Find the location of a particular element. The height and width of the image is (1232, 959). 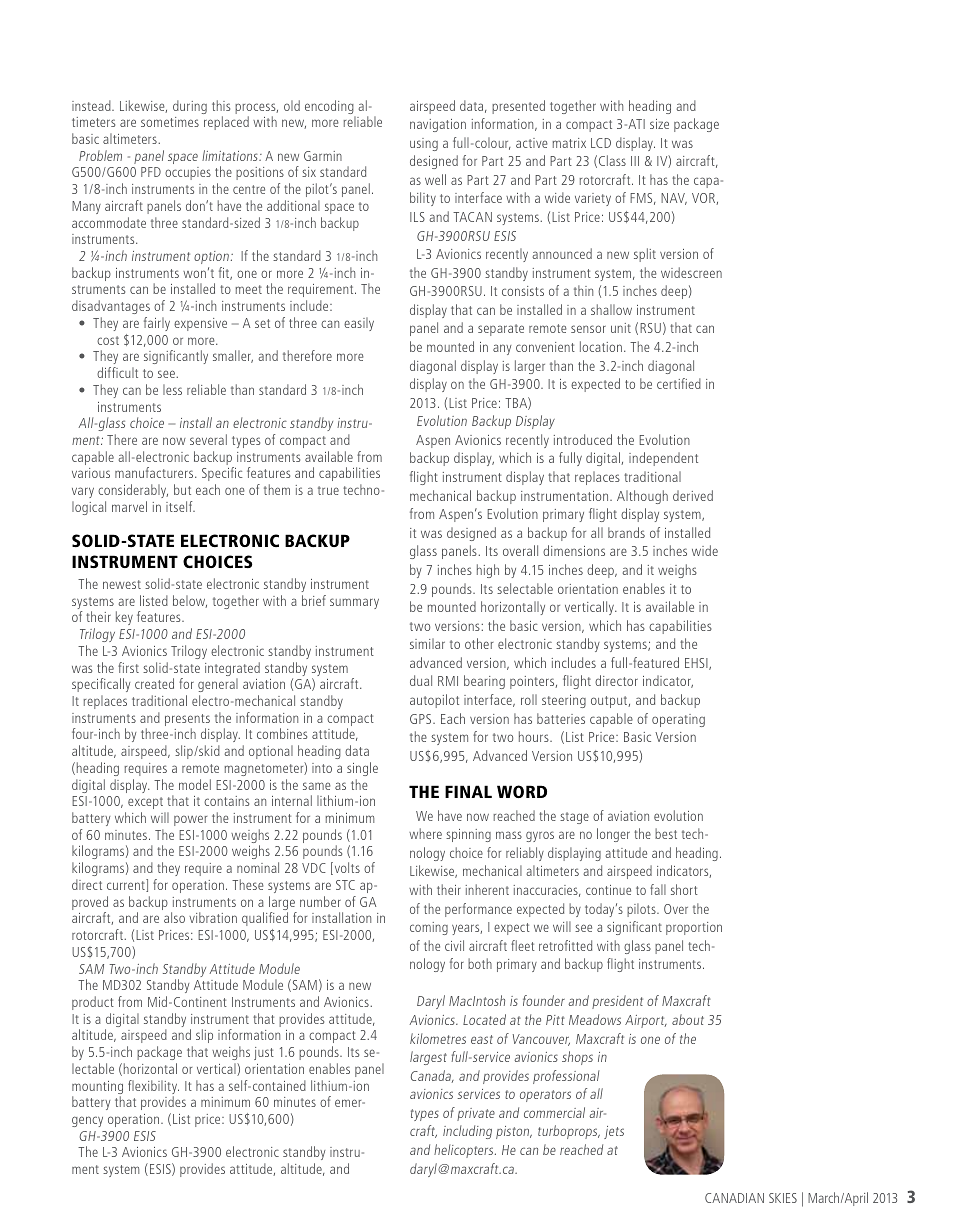

separate is located at coordinates (501, 330).
